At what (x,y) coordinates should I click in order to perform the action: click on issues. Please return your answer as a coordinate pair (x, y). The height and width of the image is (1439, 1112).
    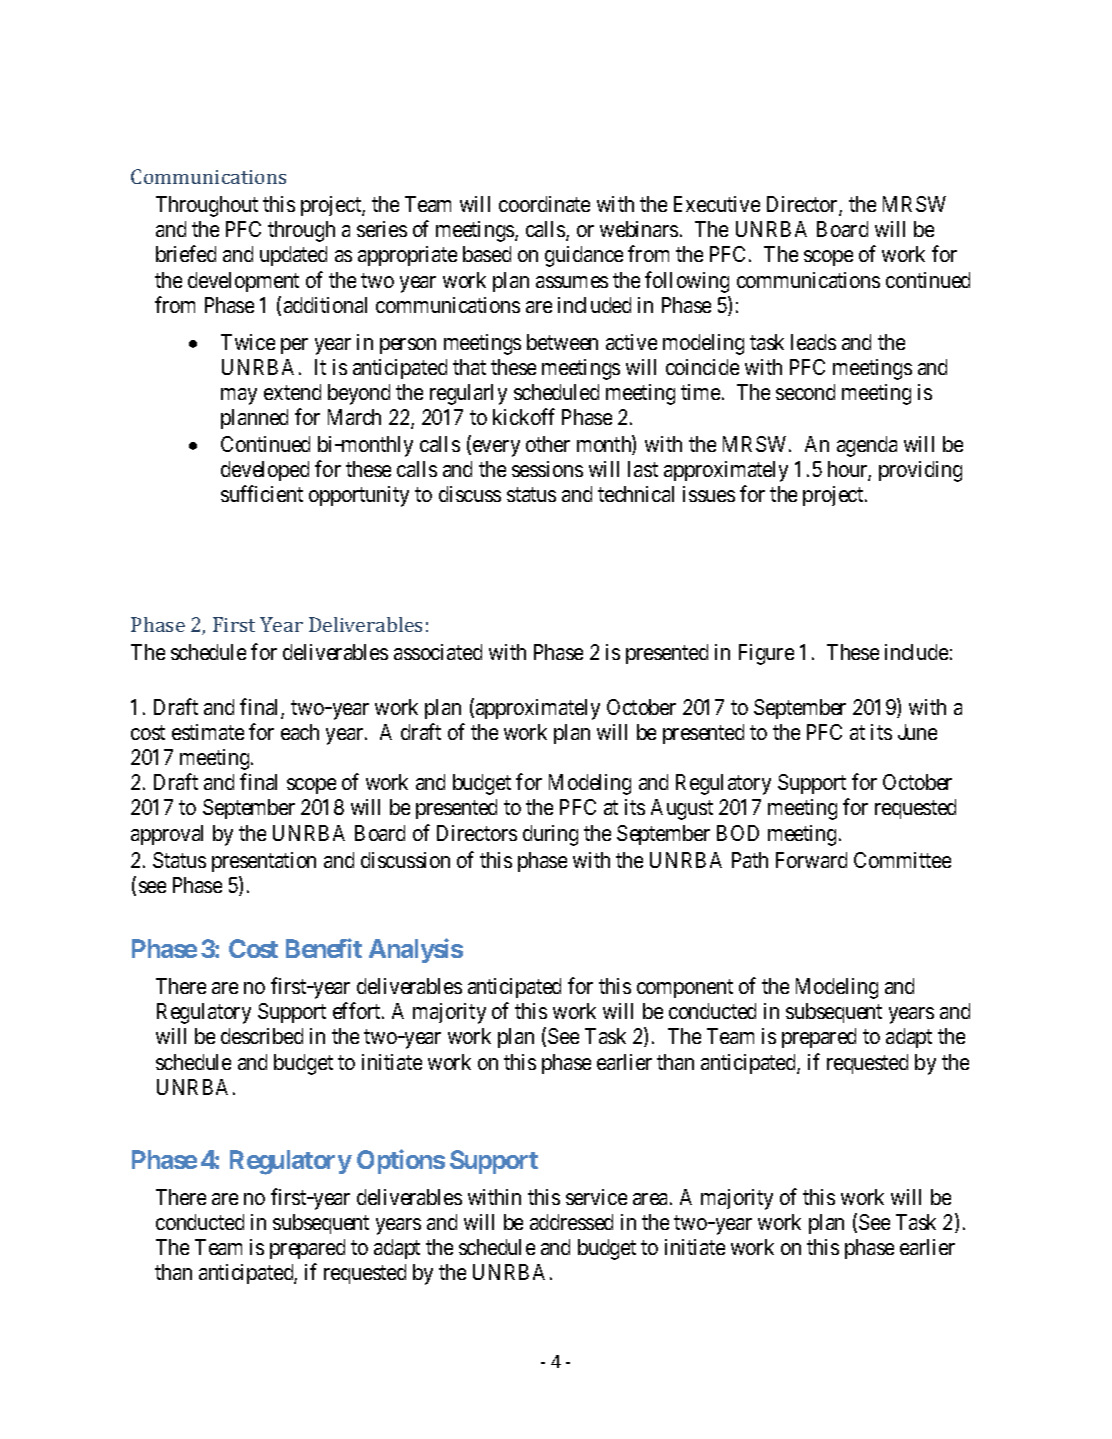
    Looking at the image, I should click on (709, 494).
